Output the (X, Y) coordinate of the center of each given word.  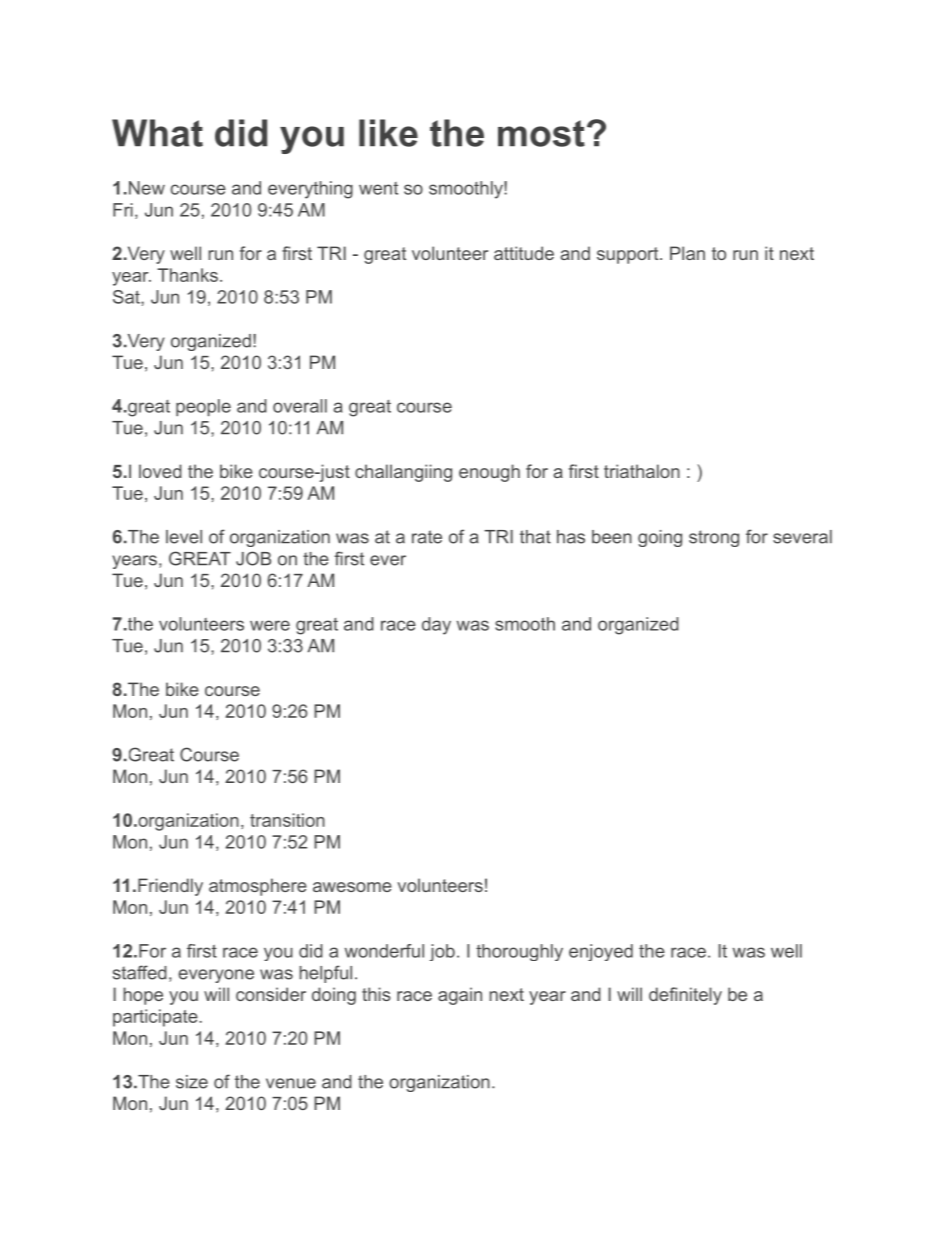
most (541, 133)
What (157, 133)
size (192, 1082)
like (388, 133)
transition (287, 820)
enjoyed (601, 952)
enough (489, 473)
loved (160, 471)
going (660, 538)
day (436, 626)
